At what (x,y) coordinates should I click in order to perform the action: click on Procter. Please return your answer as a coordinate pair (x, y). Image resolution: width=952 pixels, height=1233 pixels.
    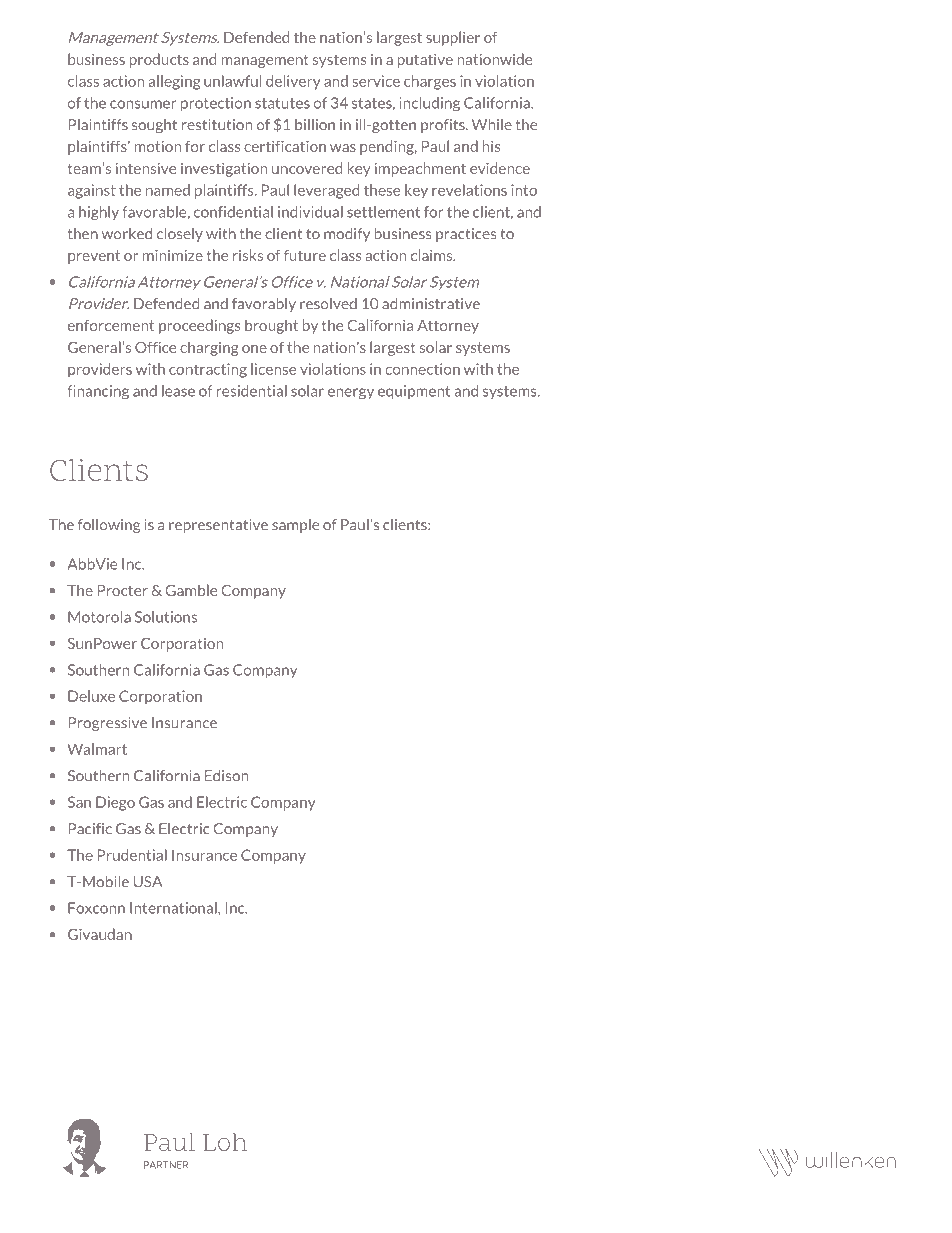
    Looking at the image, I should click on (123, 590).
